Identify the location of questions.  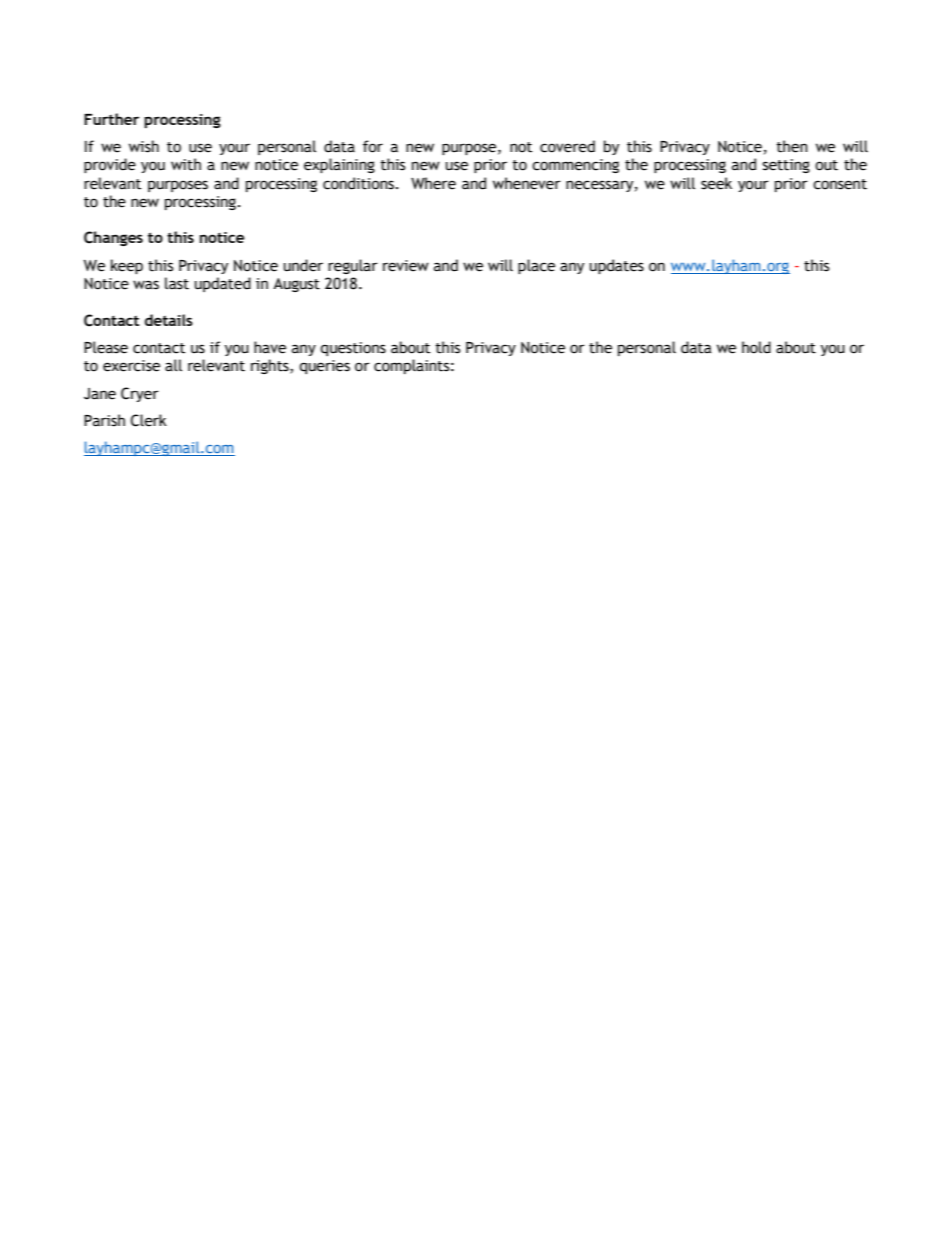
(353, 349).
